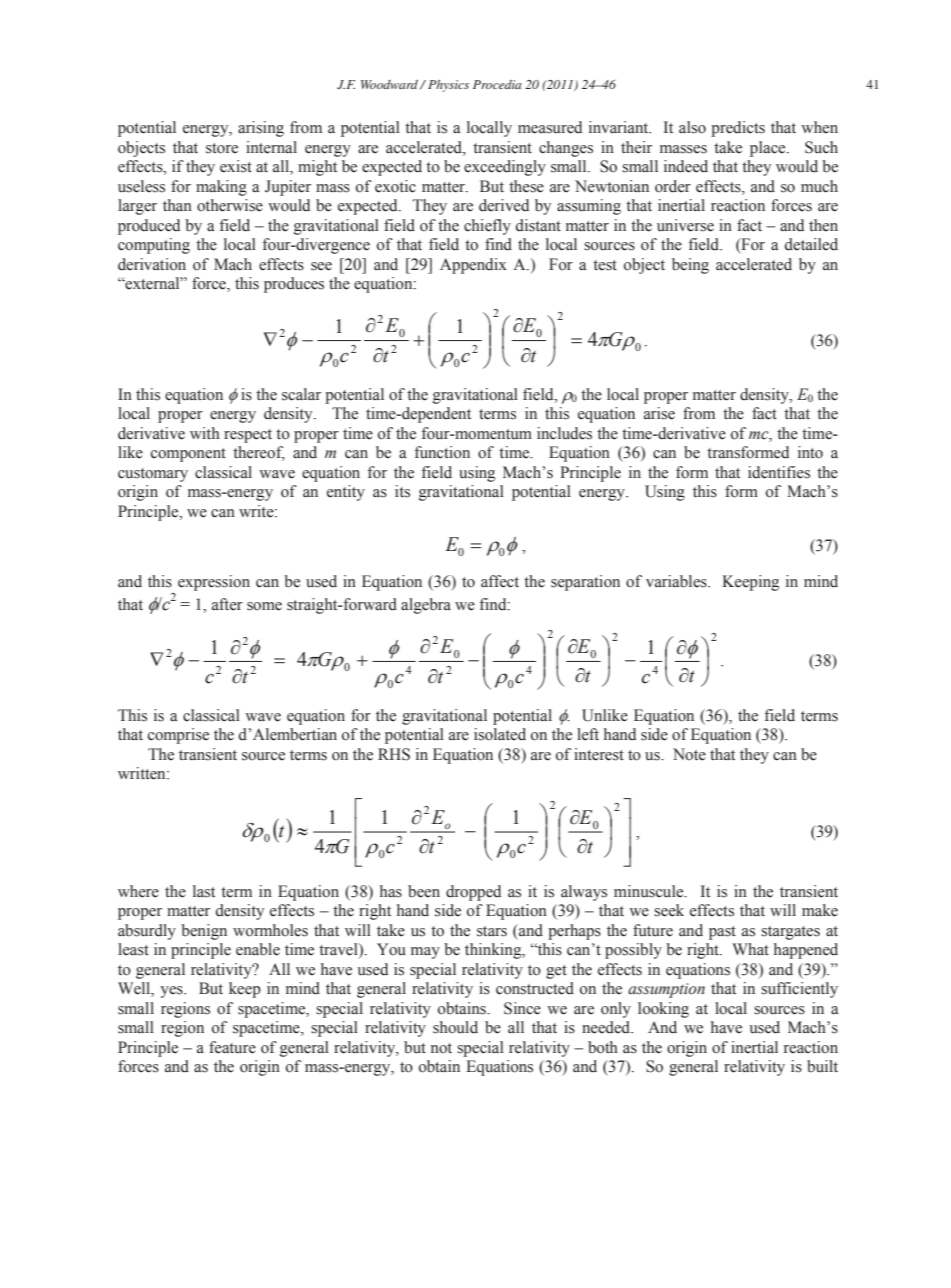 The height and width of the screenshot is (1288, 951). Describe the element at coordinates (214, 583) in the screenshot. I see `expression` at that location.
